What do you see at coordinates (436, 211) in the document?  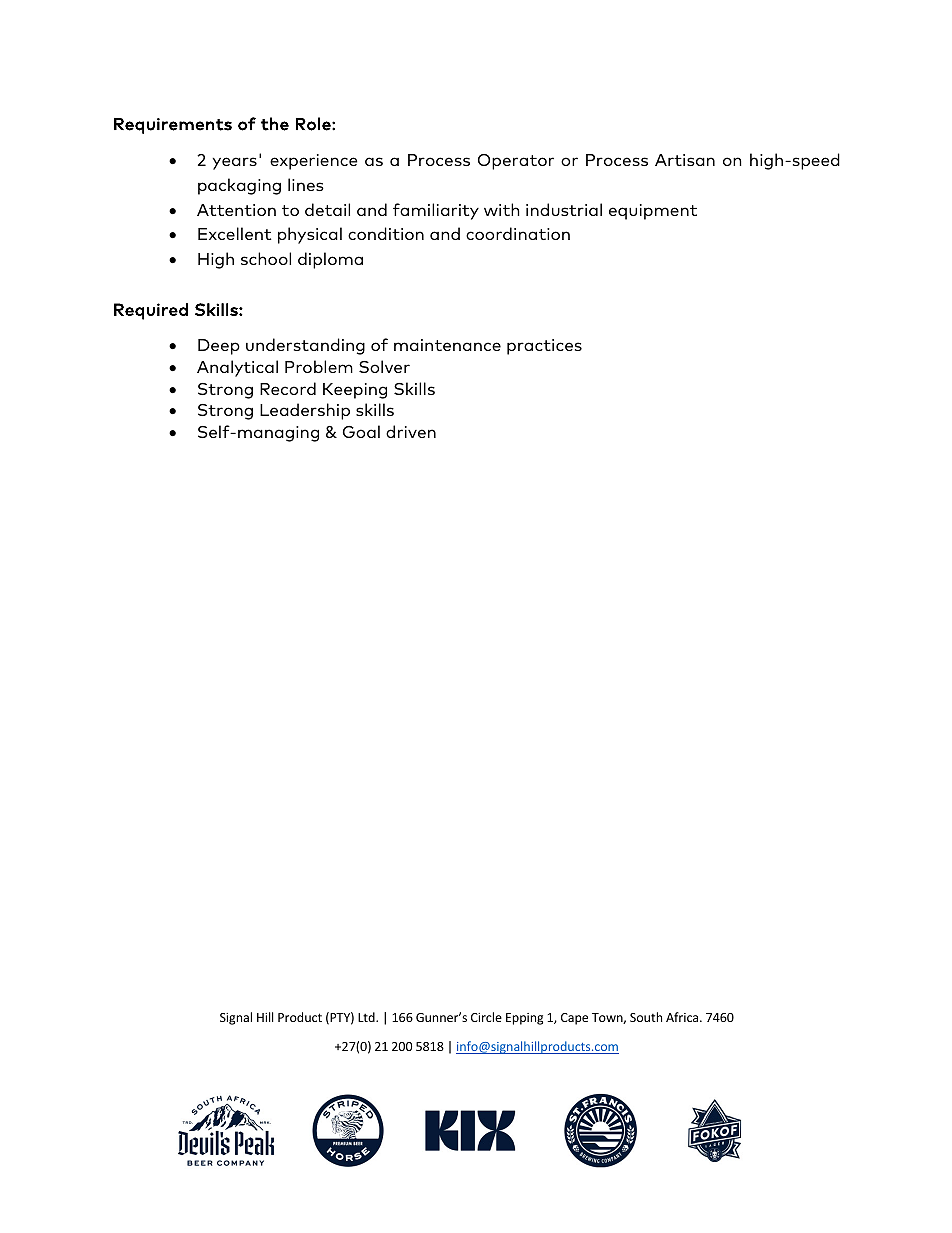 I see `familiarity` at bounding box center [436, 211].
